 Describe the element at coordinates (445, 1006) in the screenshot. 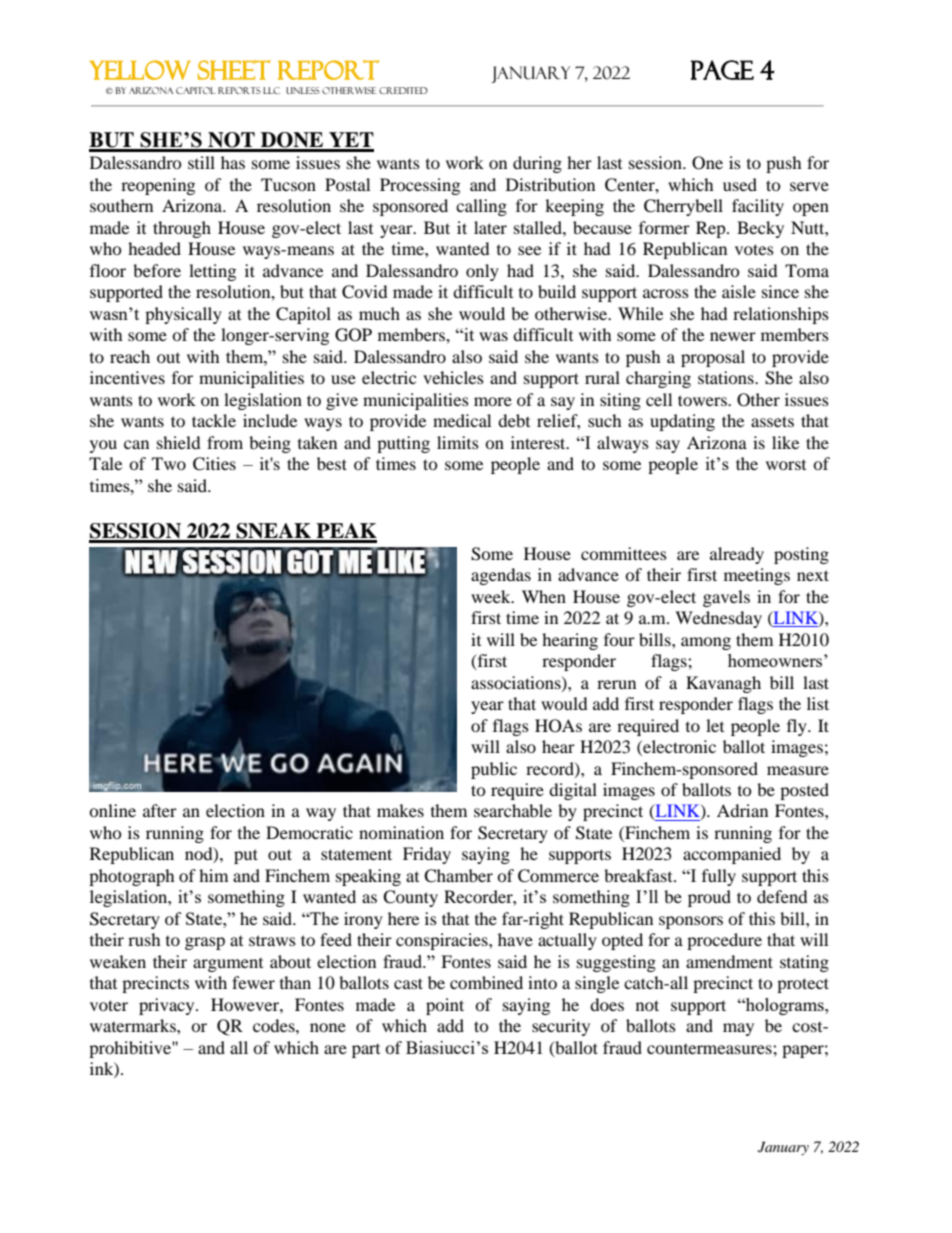

I see `point` at that location.
